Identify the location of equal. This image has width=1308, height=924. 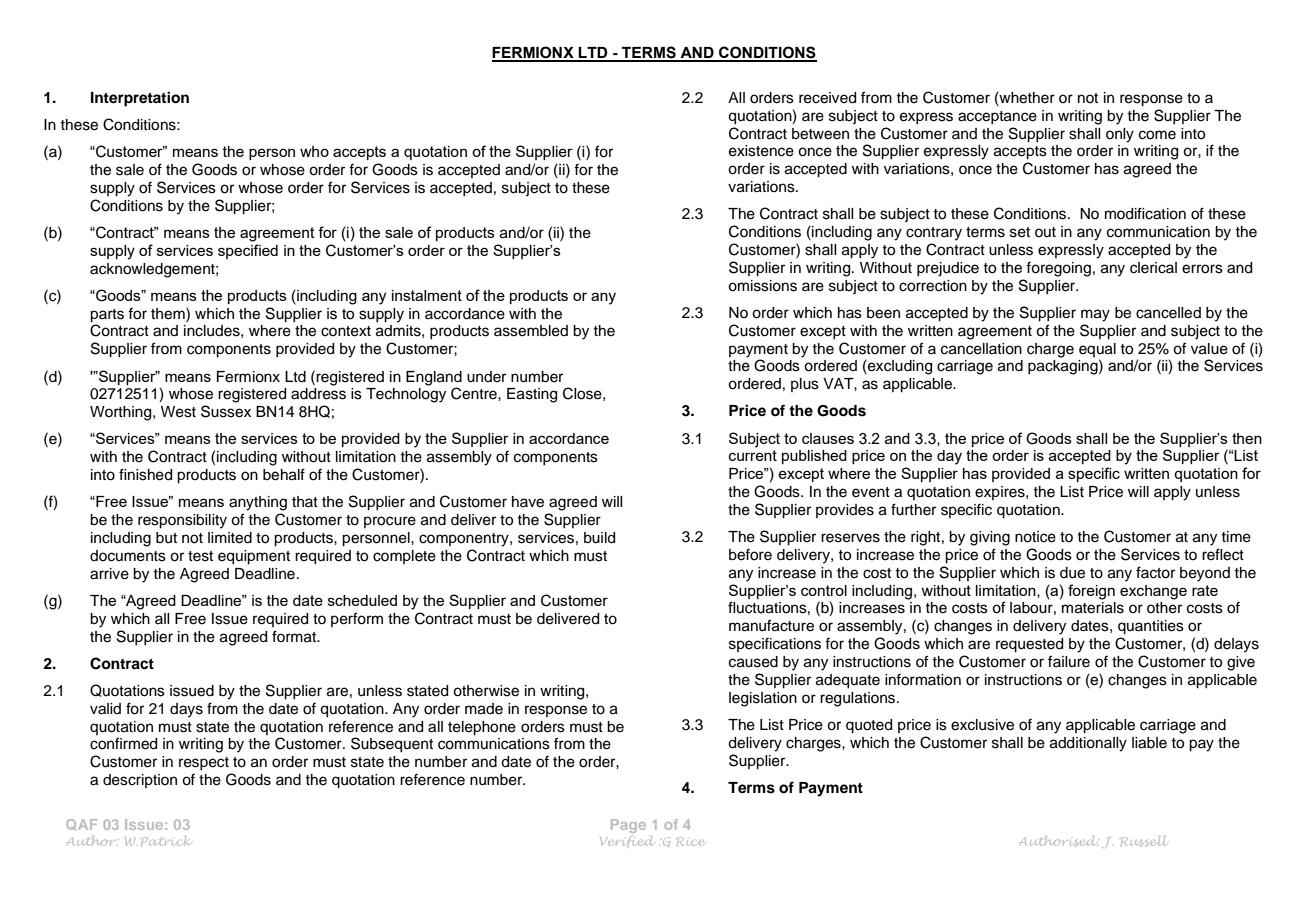
(1097, 350).
